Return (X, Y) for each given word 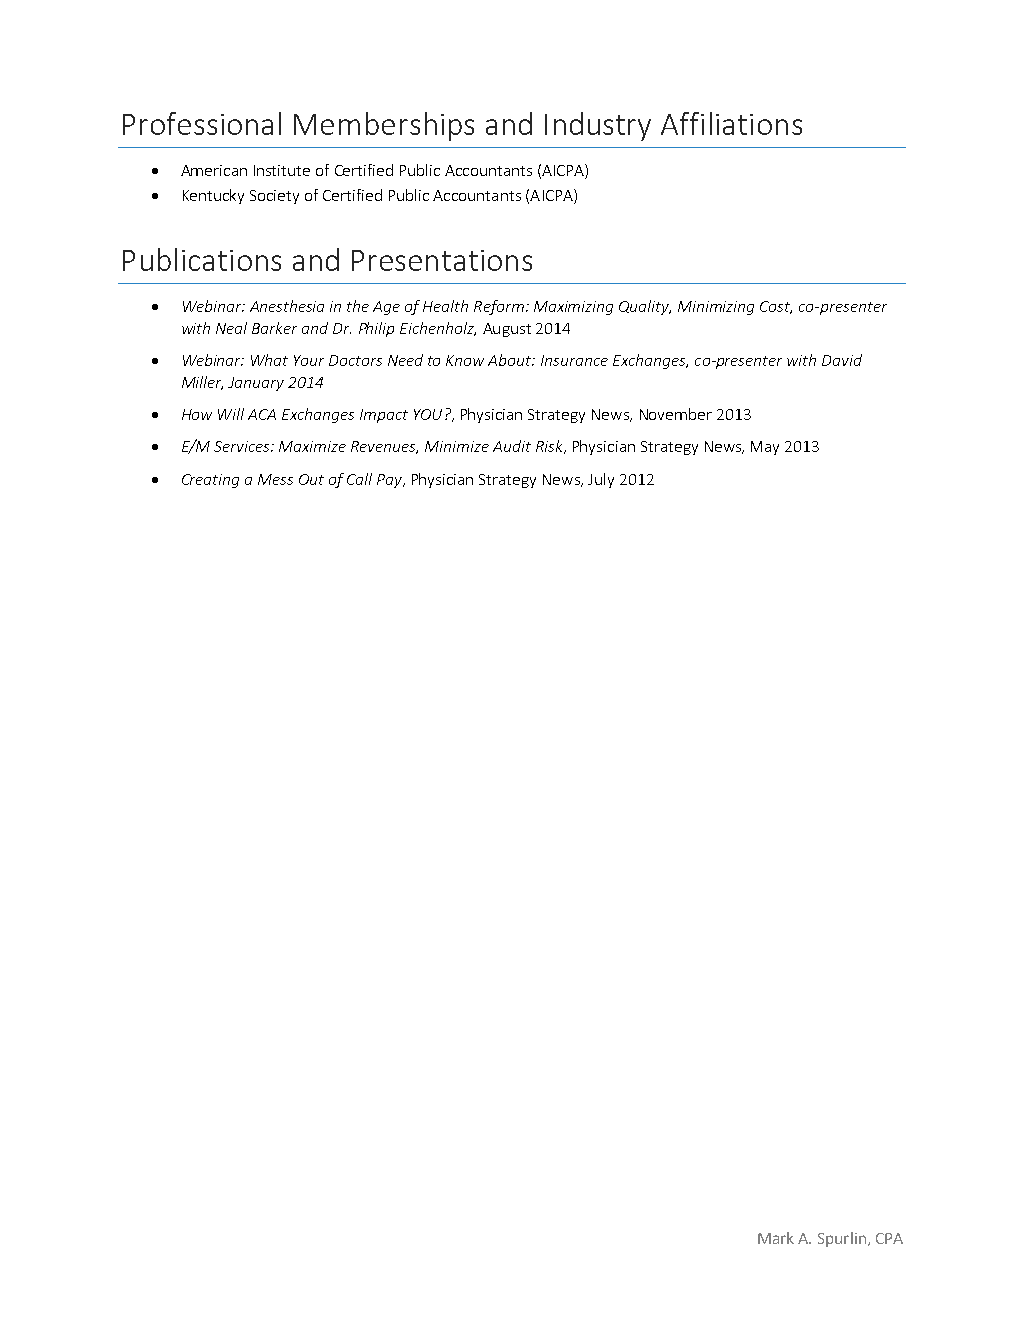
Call (359, 479)
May (765, 448)
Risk (550, 447)
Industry (598, 126)
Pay (390, 481)
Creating (210, 481)
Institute (282, 170)
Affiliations (731, 123)
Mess (275, 479)
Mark (776, 1238)
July (601, 480)
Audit (512, 446)
